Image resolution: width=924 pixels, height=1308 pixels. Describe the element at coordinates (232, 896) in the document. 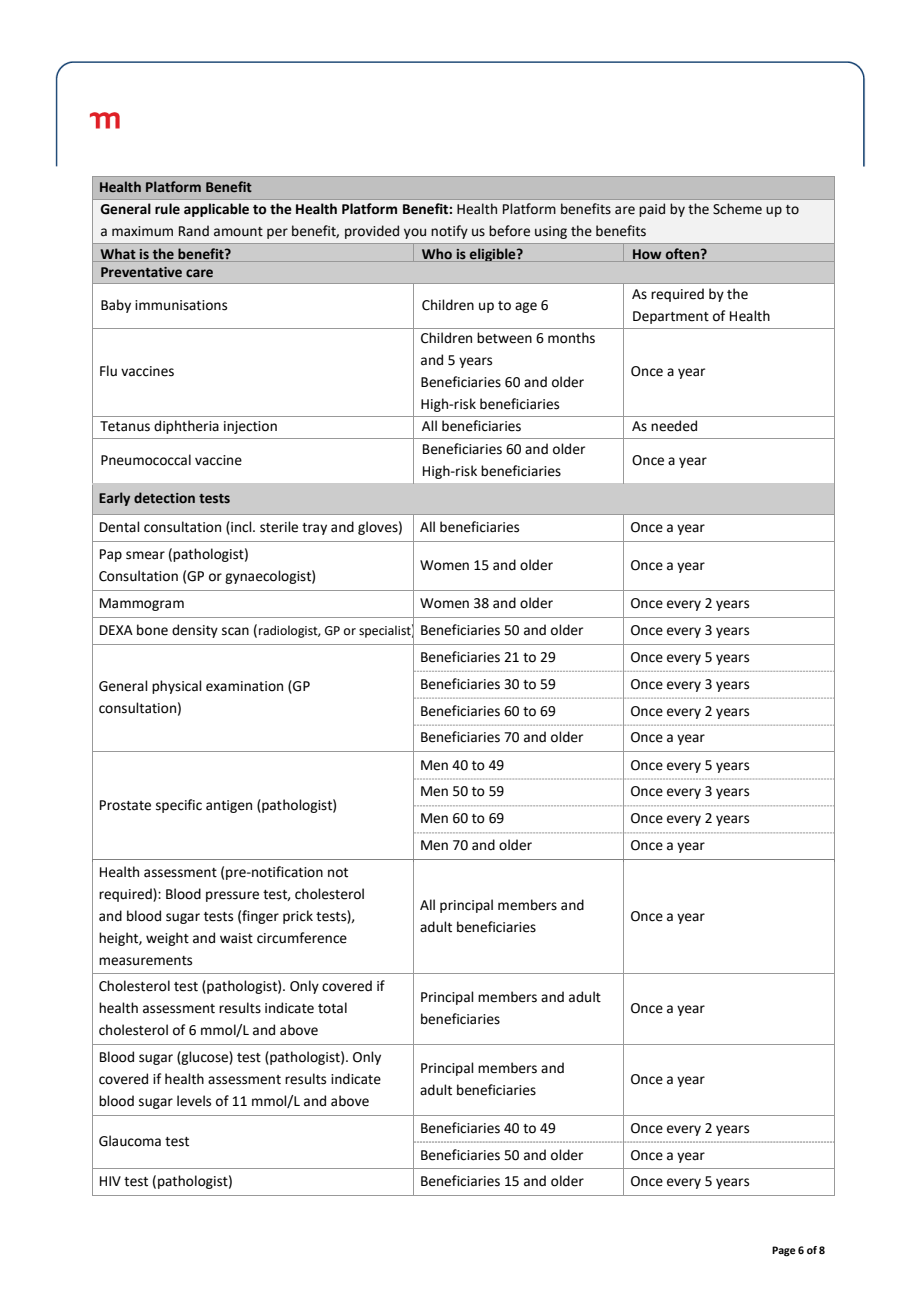

I see `pressure` at that location.
